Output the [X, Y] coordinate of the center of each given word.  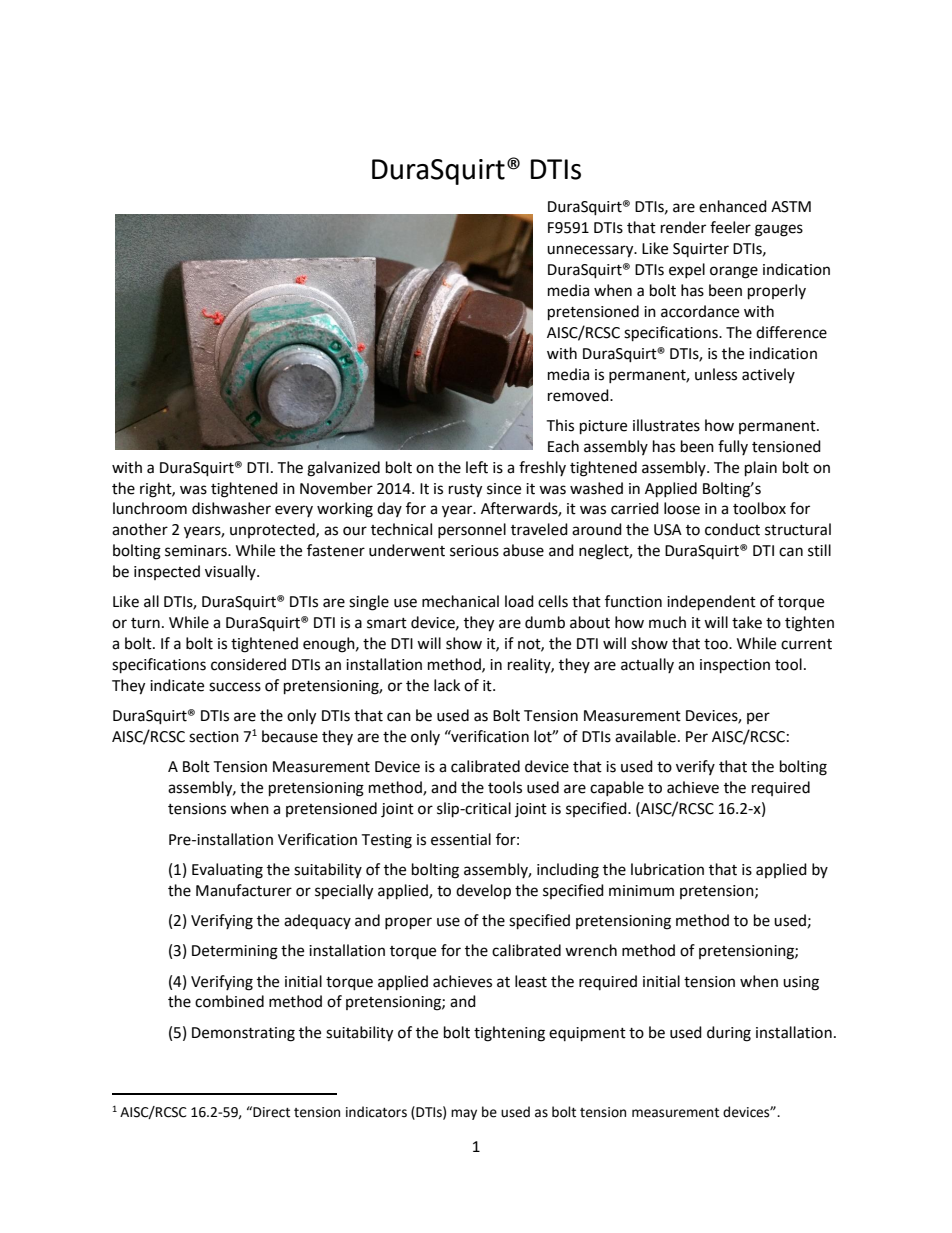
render [683, 227]
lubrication [667, 869]
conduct [732, 529]
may [464, 1114]
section [214, 737]
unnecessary [591, 251]
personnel [472, 530]
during [729, 1034]
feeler [730, 227]
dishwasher [231, 508]
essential [461, 839]
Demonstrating [243, 1034]
